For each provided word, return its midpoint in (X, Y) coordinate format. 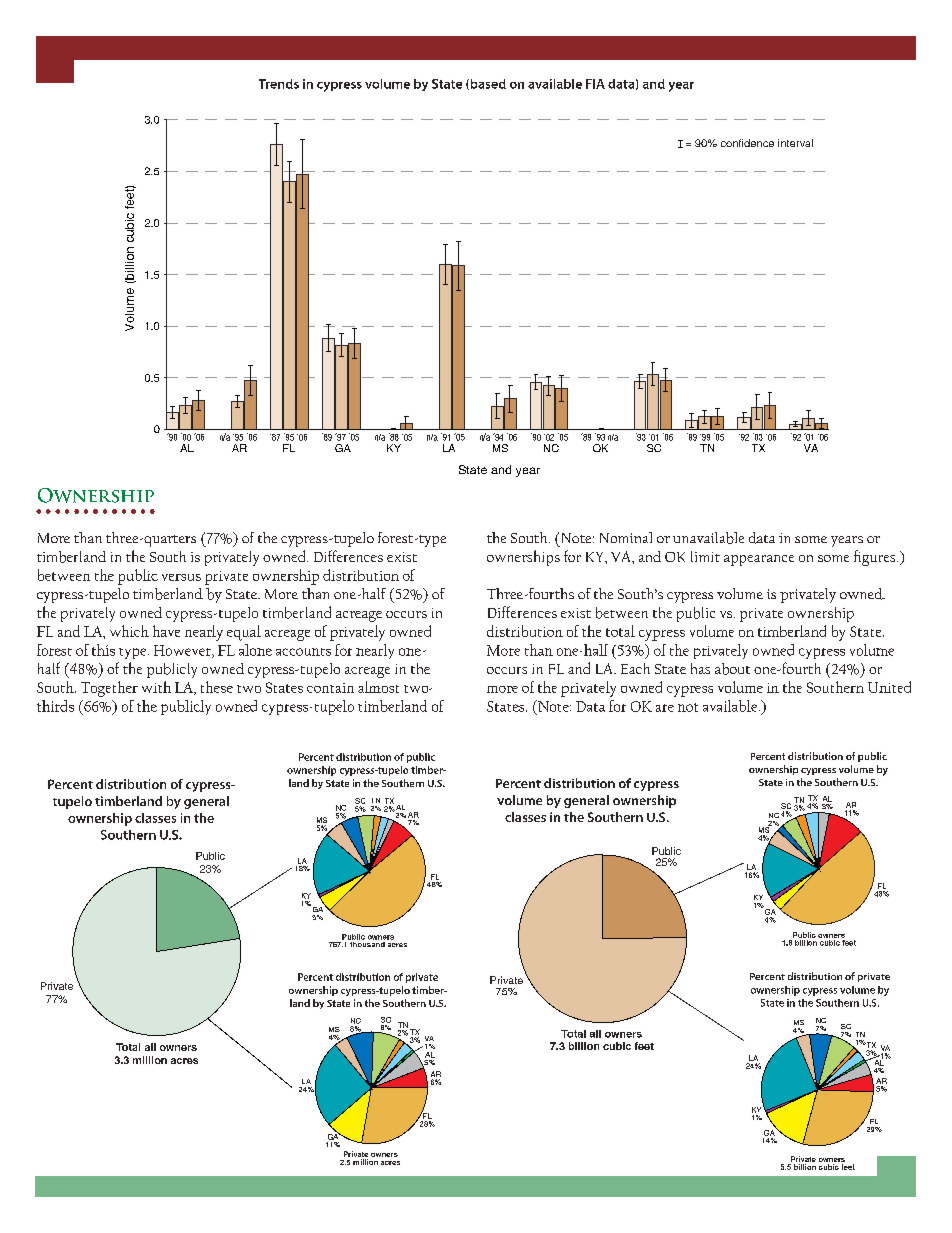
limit (705, 556)
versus (181, 577)
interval (795, 143)
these (217, 687)
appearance (759, 560)
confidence (747, 143)
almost (378, 687)
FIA (595, 84)
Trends (279, 84)
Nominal (626, 537)
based (487, 84)
